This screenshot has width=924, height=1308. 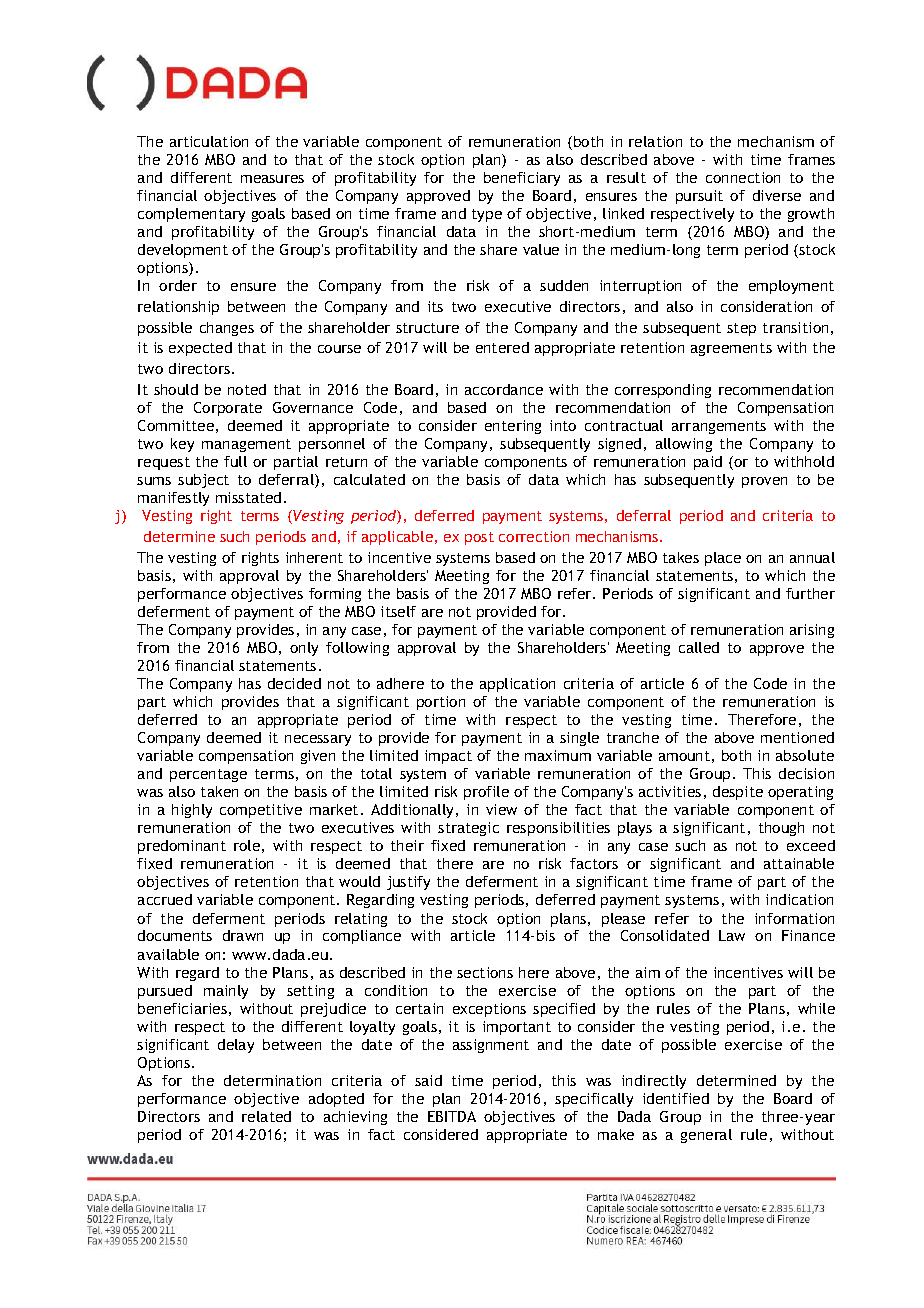 What do you see at coordinates (743, 177) in the screenshot?
I see `connection` at bounding box center [743, 177].
